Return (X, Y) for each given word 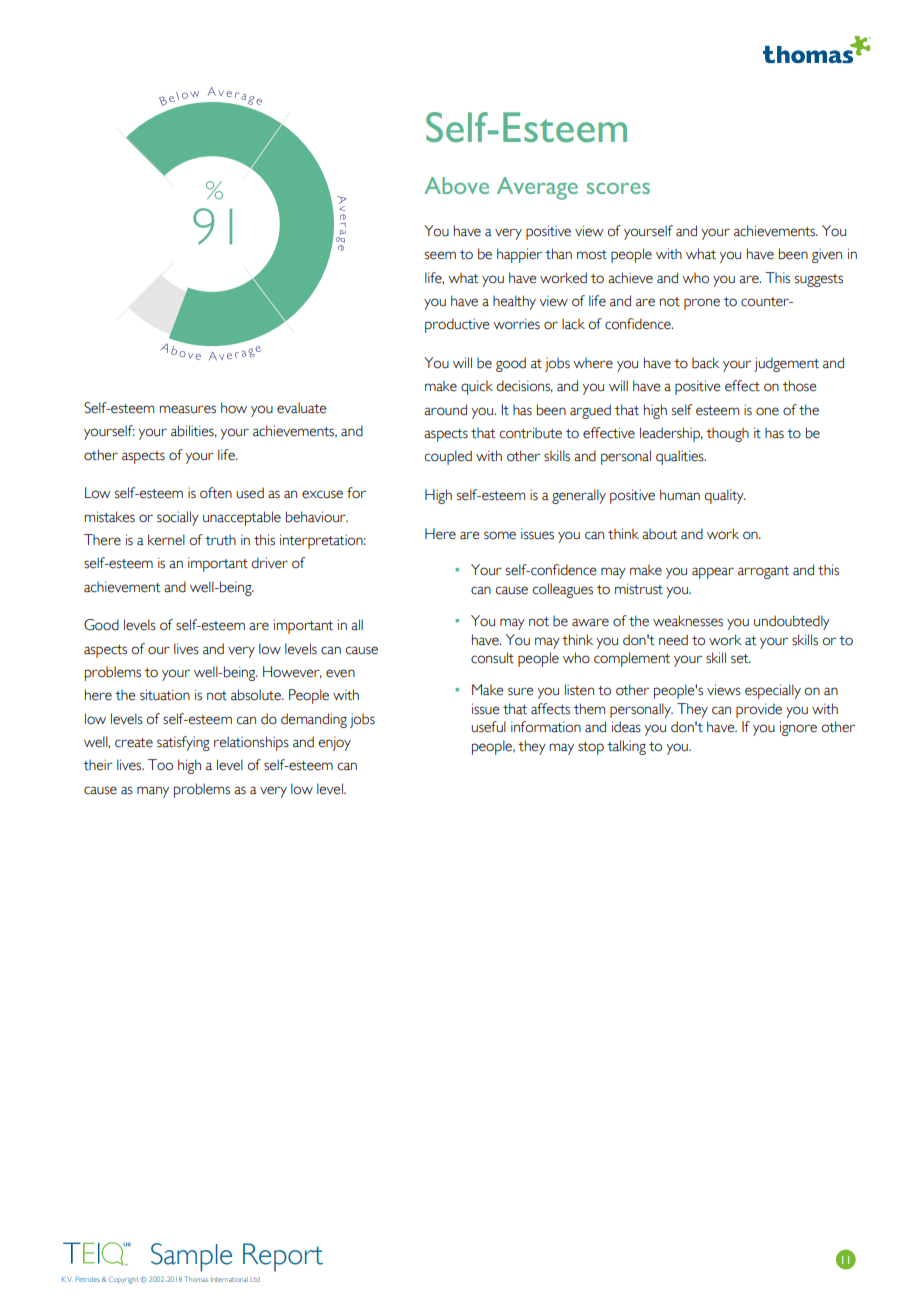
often (216, 493)
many (153, 792)
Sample (191, 1257)
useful (488, 727)
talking (626, 747)
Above (456, 185)
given (827, 255)
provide (759, 710)
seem (440, 255)
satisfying (183, 743)
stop (591, 748)
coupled (448, 457)
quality (725, 496)
